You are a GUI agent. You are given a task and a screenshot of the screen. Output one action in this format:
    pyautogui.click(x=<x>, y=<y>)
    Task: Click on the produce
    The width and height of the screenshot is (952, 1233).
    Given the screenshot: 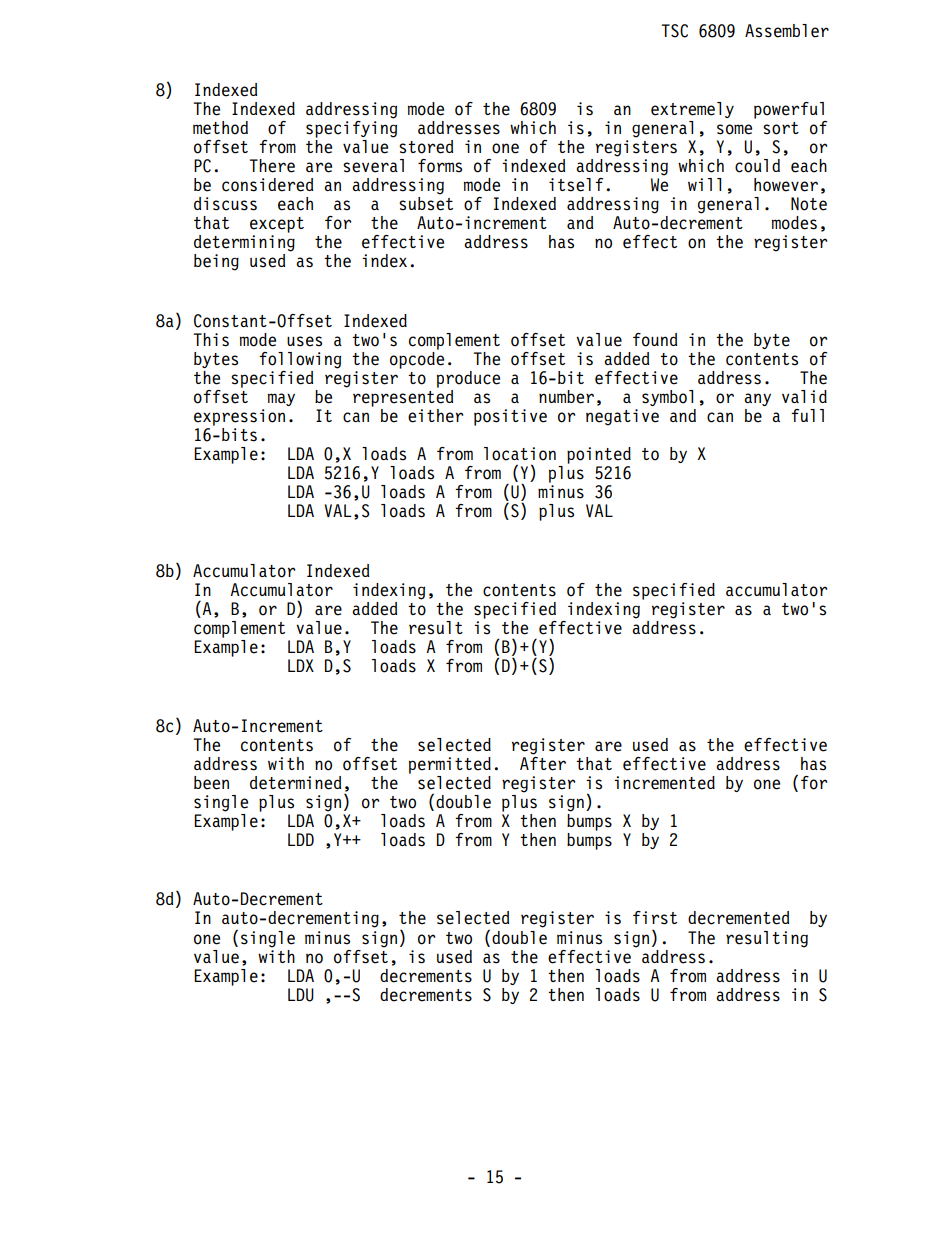 What is the action you would take?
    pyautogui.click(x=468, y=379)
